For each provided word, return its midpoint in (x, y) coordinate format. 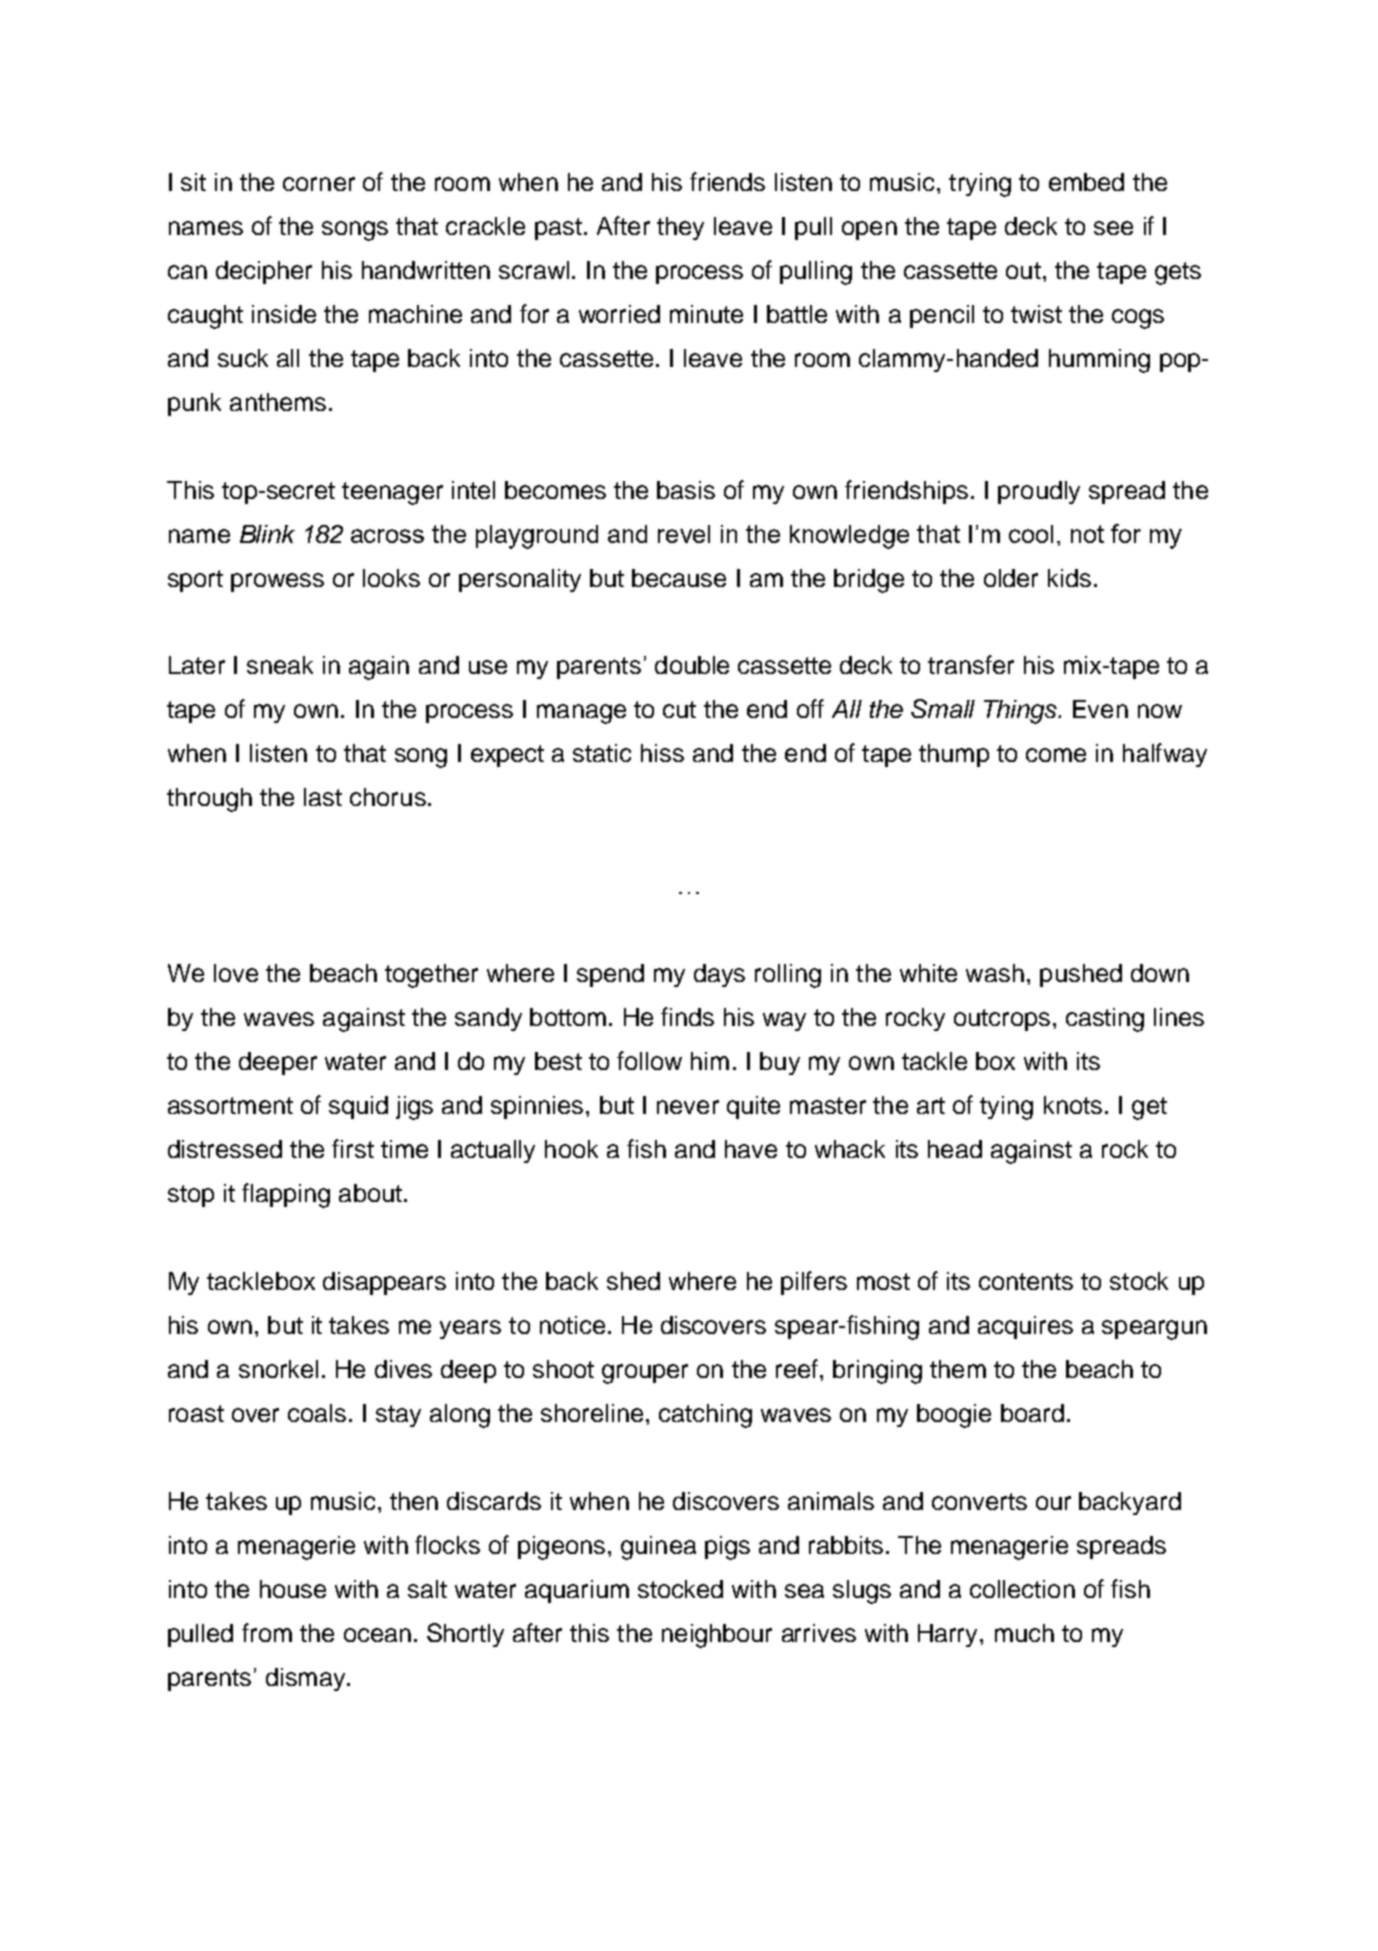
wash (995, 973)
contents (1026, 1281)
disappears (384, 1283)
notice (572, 1325)
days (719, 975)
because (679, 578)
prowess (277, 582)
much (1024, 1633)
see (1113, 228)
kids (1069, 578)
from (267, 1632)
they (680, 228)
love (236, 973)
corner (319, 184)
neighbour (717, 1636)
